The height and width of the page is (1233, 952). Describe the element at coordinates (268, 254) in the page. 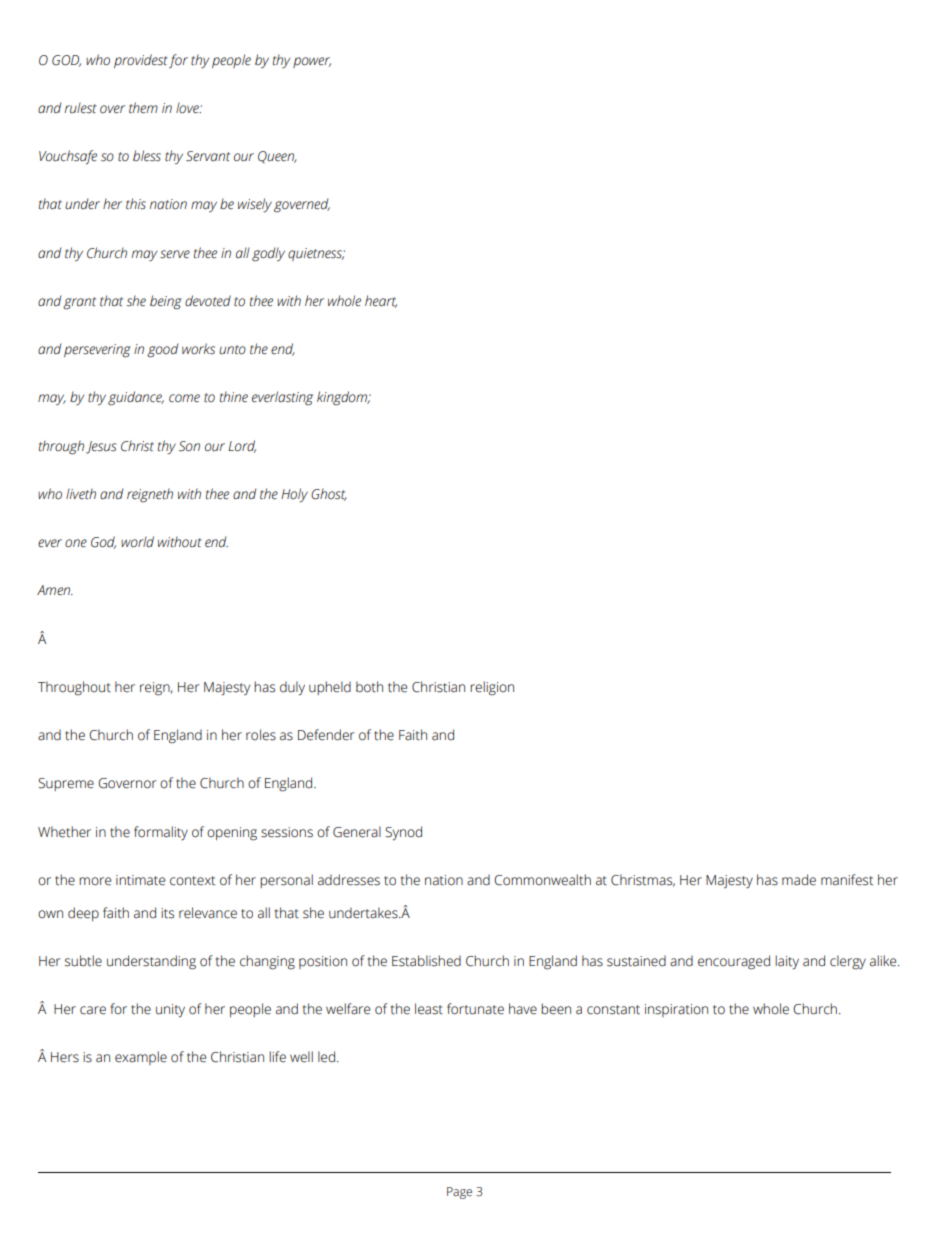

I see `godly` at that location.
